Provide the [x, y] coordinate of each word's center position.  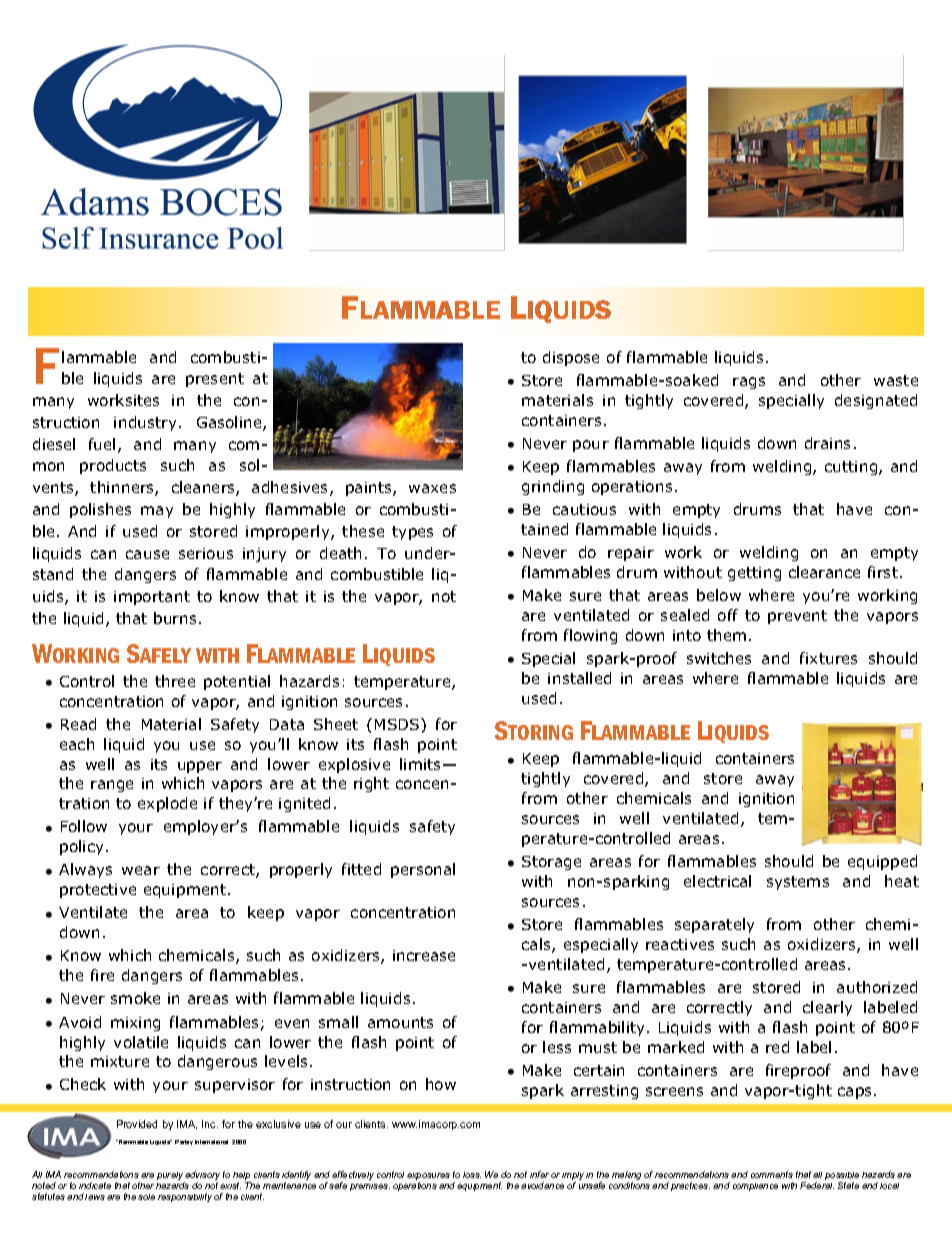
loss [472, 1175]
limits [422, 764]
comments [772, 1174]
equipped [882, 862]
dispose [571, 358]
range [112, 786]
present [215, 380]
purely [171, 1177]
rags [749, 383]
